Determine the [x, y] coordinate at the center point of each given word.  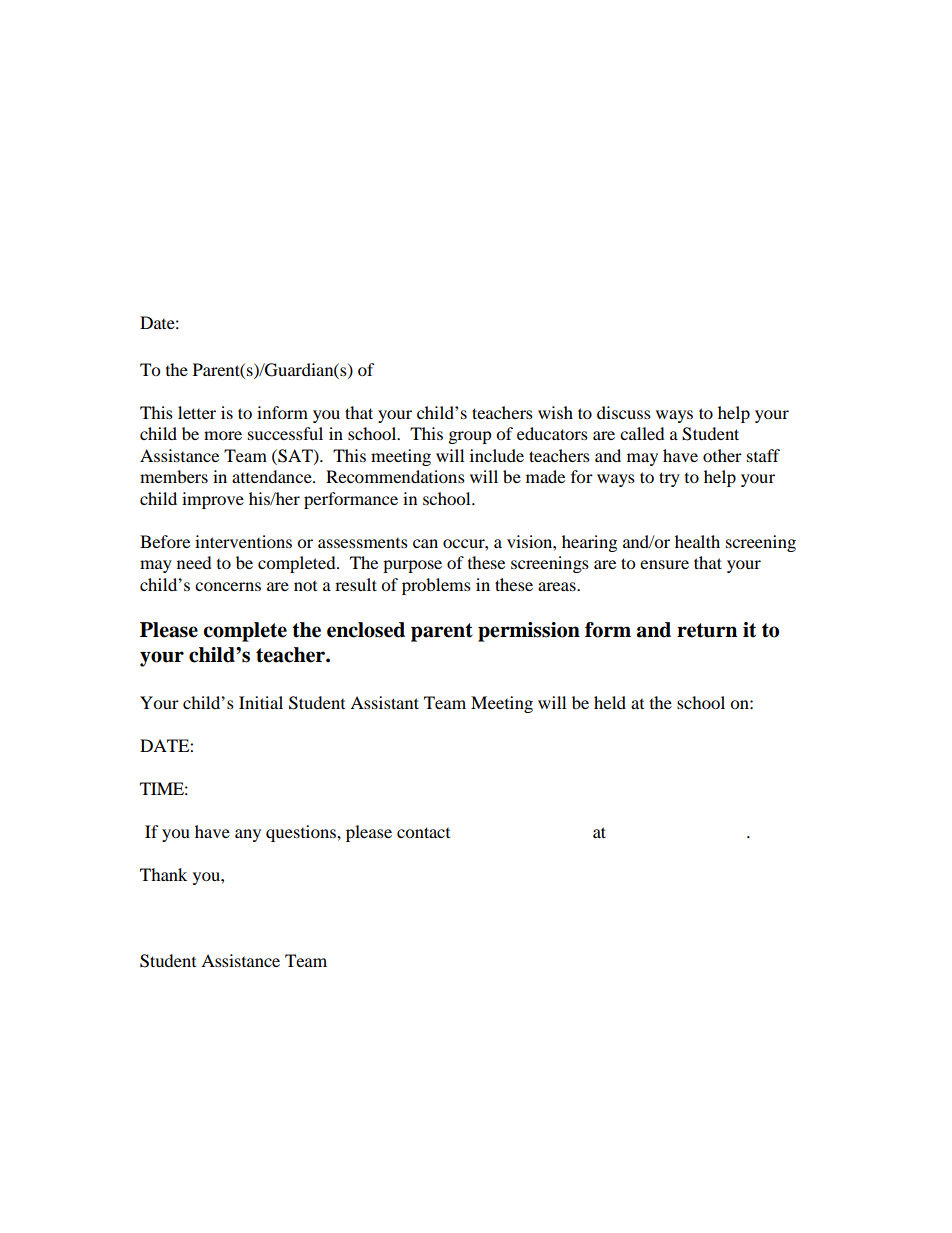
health [697, 541]
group [470, 437]
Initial [261, 702]
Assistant [384, 702]
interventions [243, 541]
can [425, 543]
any [248, 835]
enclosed [366, 630]
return [707, 630]
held [610, 702]
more [223, 435]
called [642, 433]
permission [529, 632]
